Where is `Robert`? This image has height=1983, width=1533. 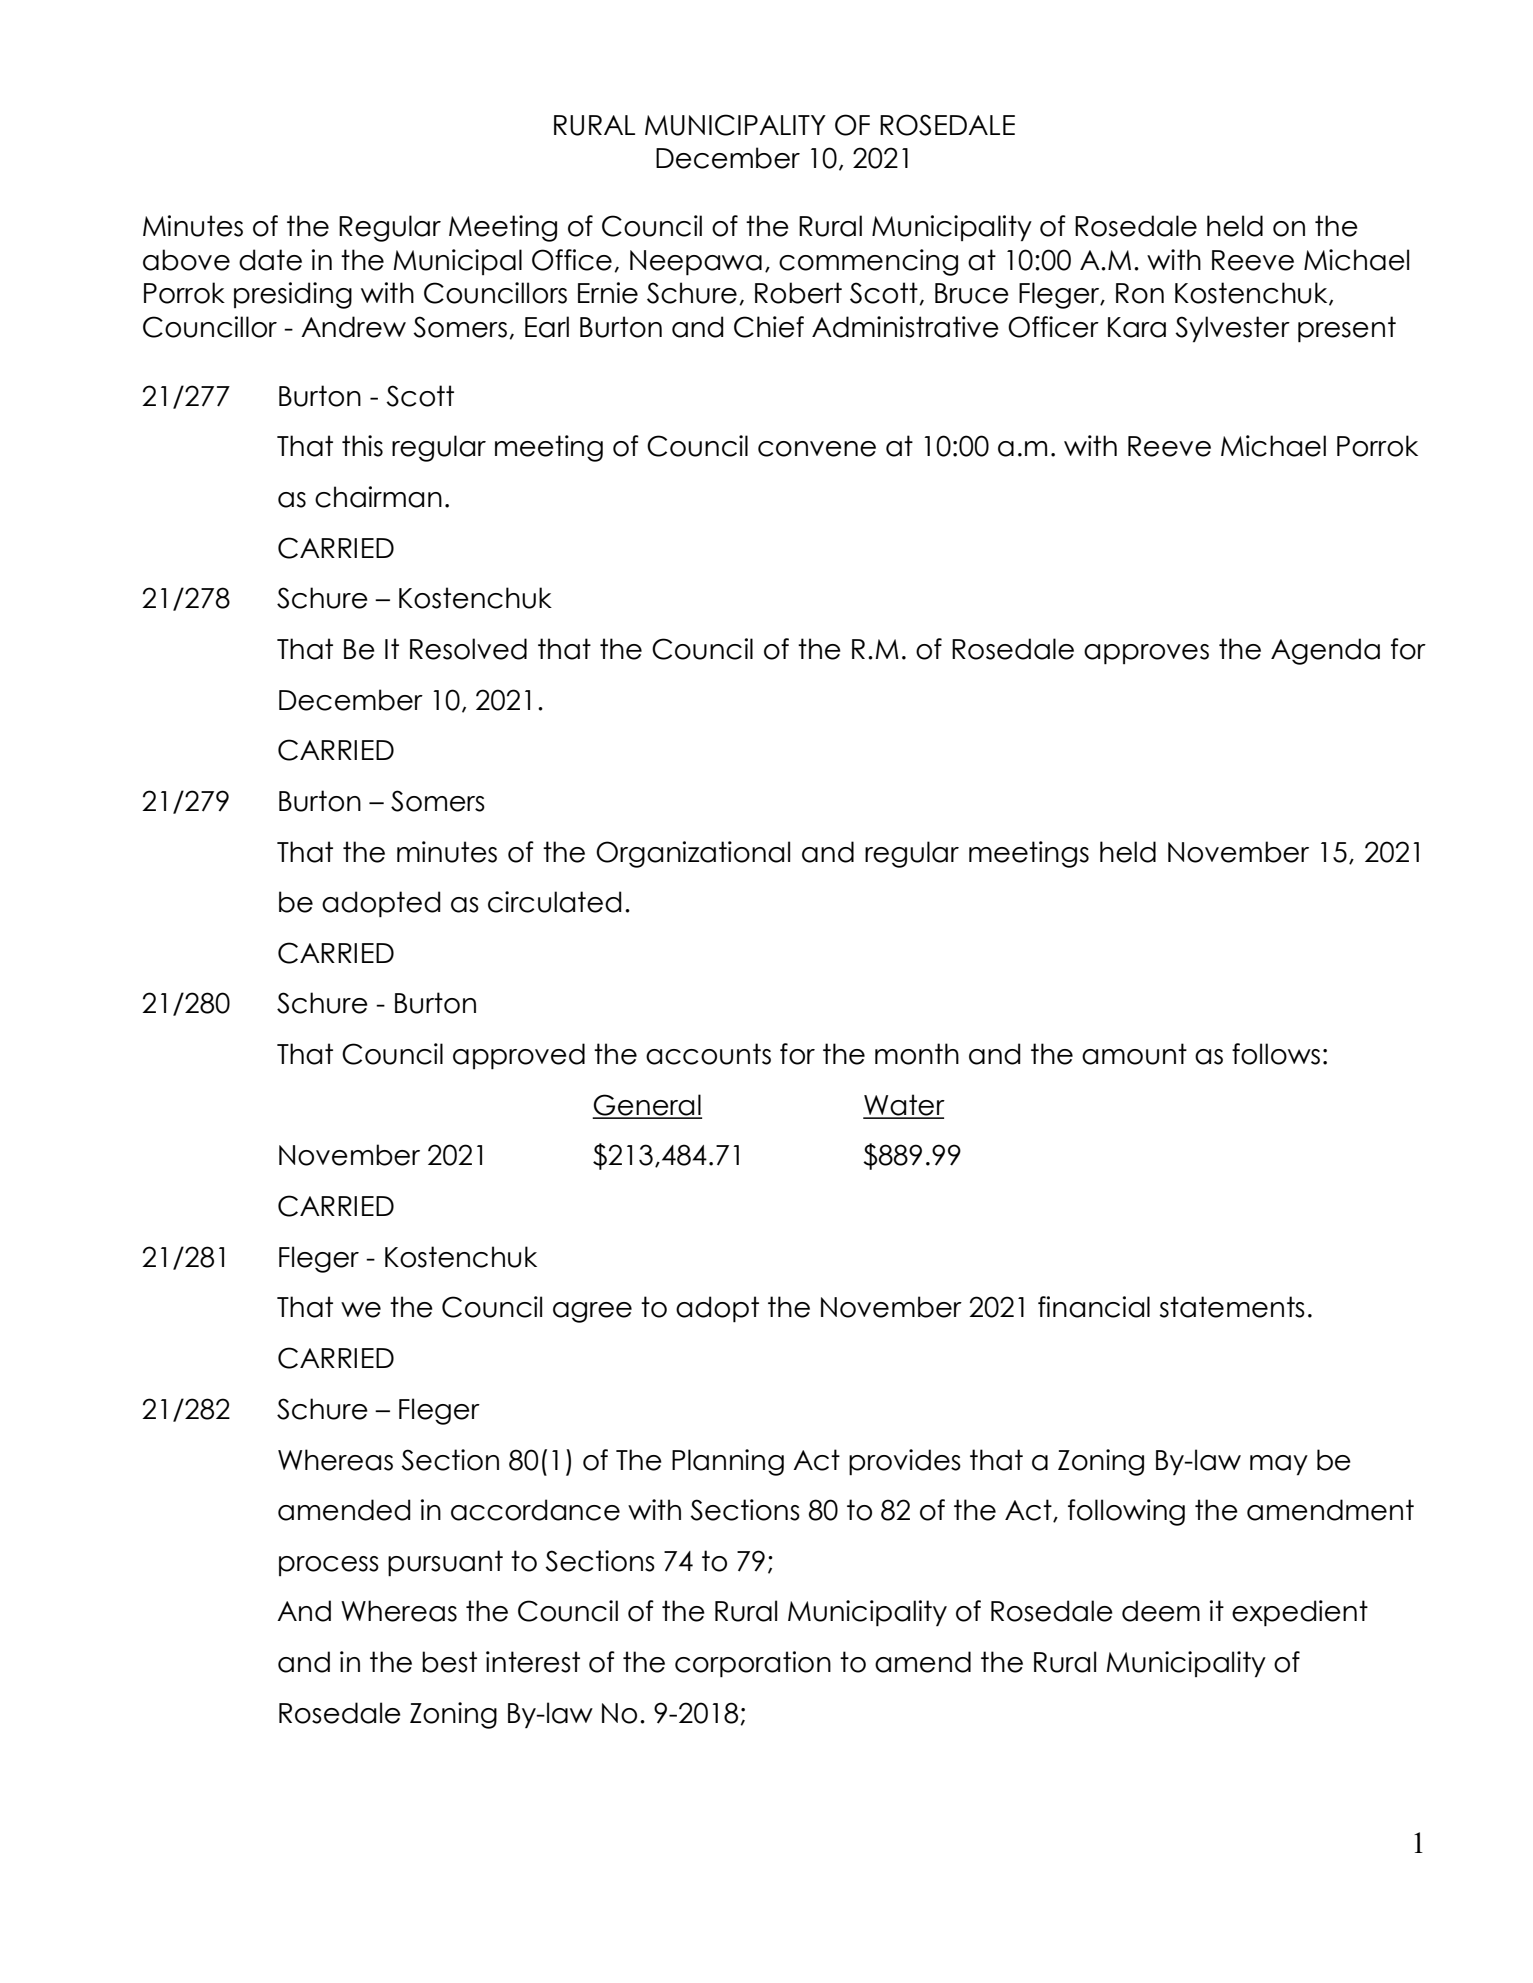
Robert is located at coordinates (798, 293).
